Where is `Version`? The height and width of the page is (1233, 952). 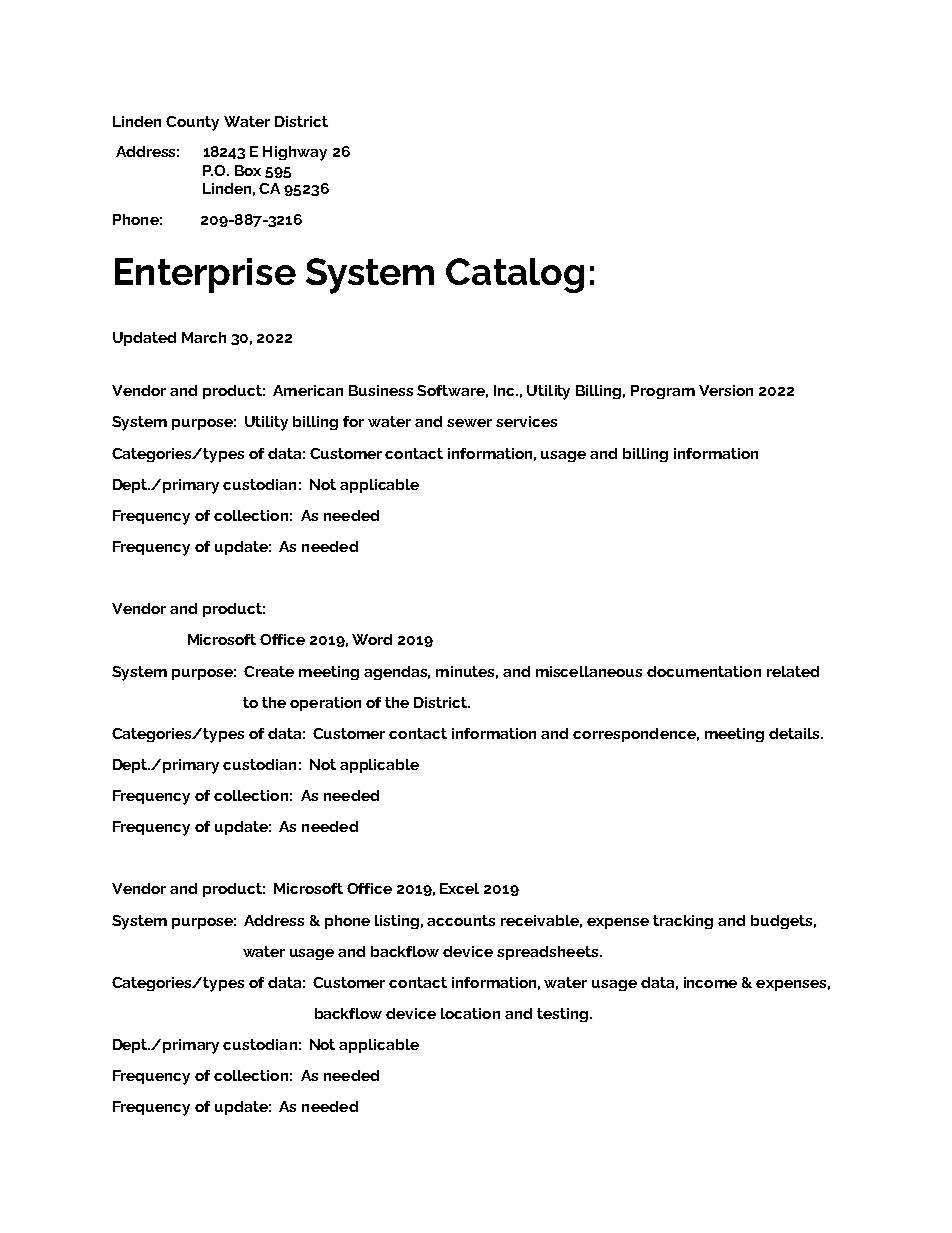
Version is located at coordinates (726, 390).
